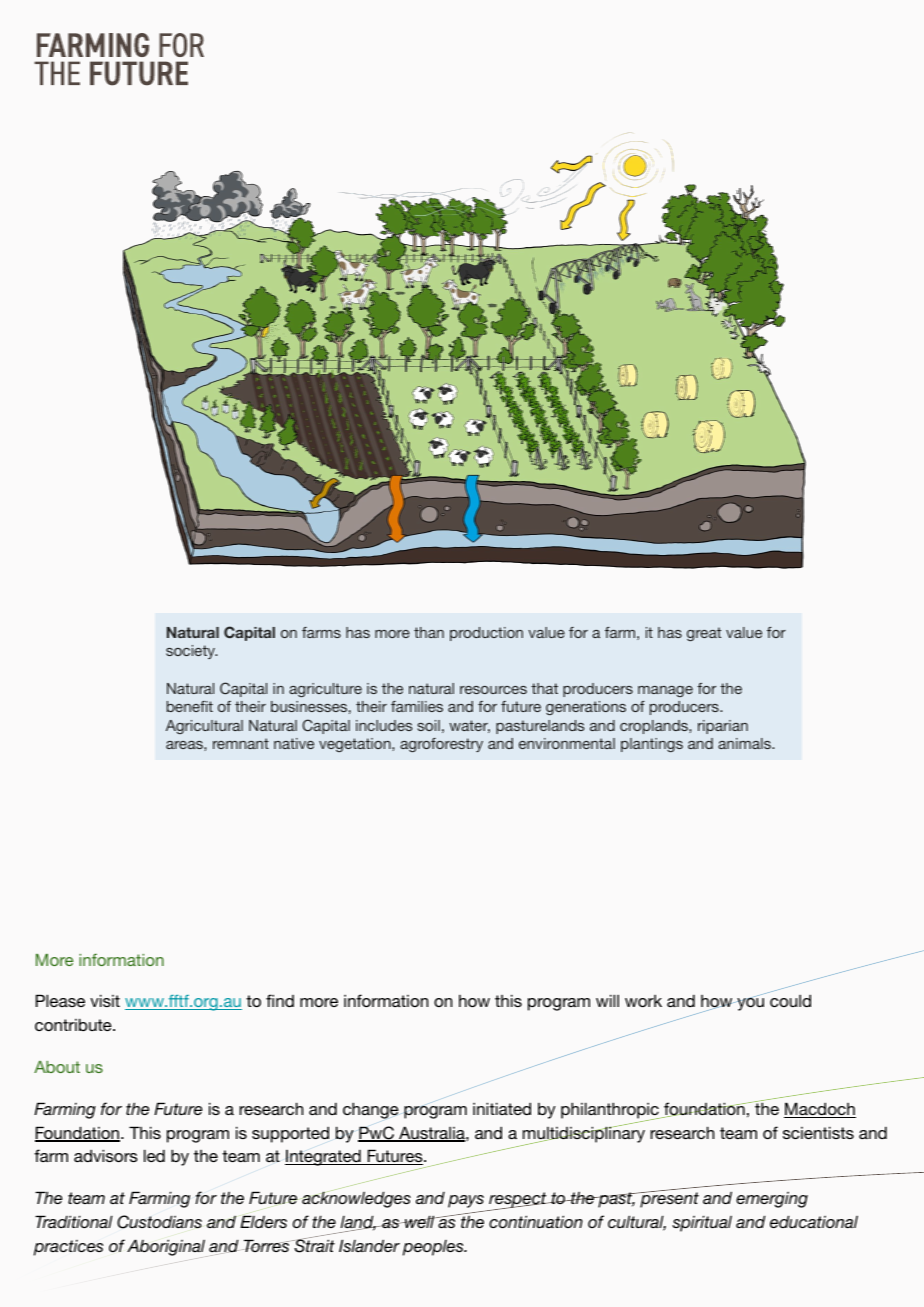 Image resolution: width=924 pixels, height=1307 pixels. Describe the element at coordinates (502, 1108) in the screenshot. I see `initiated` at that location.
